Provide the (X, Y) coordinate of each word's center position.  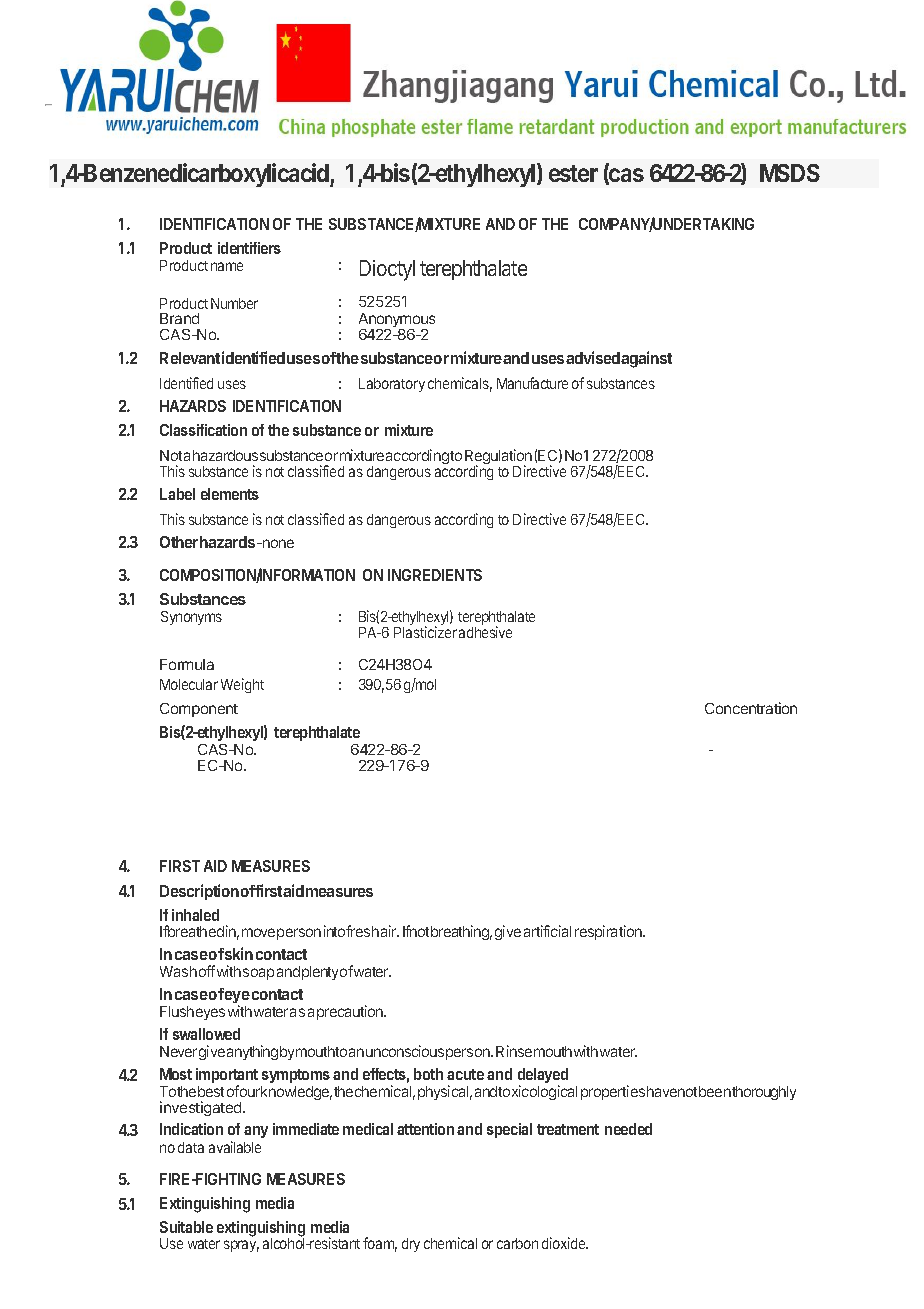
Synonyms (191, 618)
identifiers (249, 248)
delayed (543, 1077)
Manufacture (532, 383)
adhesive (485, 631)
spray (241, 1246)
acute (465, 1074)
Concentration (751, 708)
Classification (203, 430)
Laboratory (392, 385)
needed (628, 1129)
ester (573, 173)
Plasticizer (425, 631)
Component (199, 710)
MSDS (790, 173)
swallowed (206, 1034)
